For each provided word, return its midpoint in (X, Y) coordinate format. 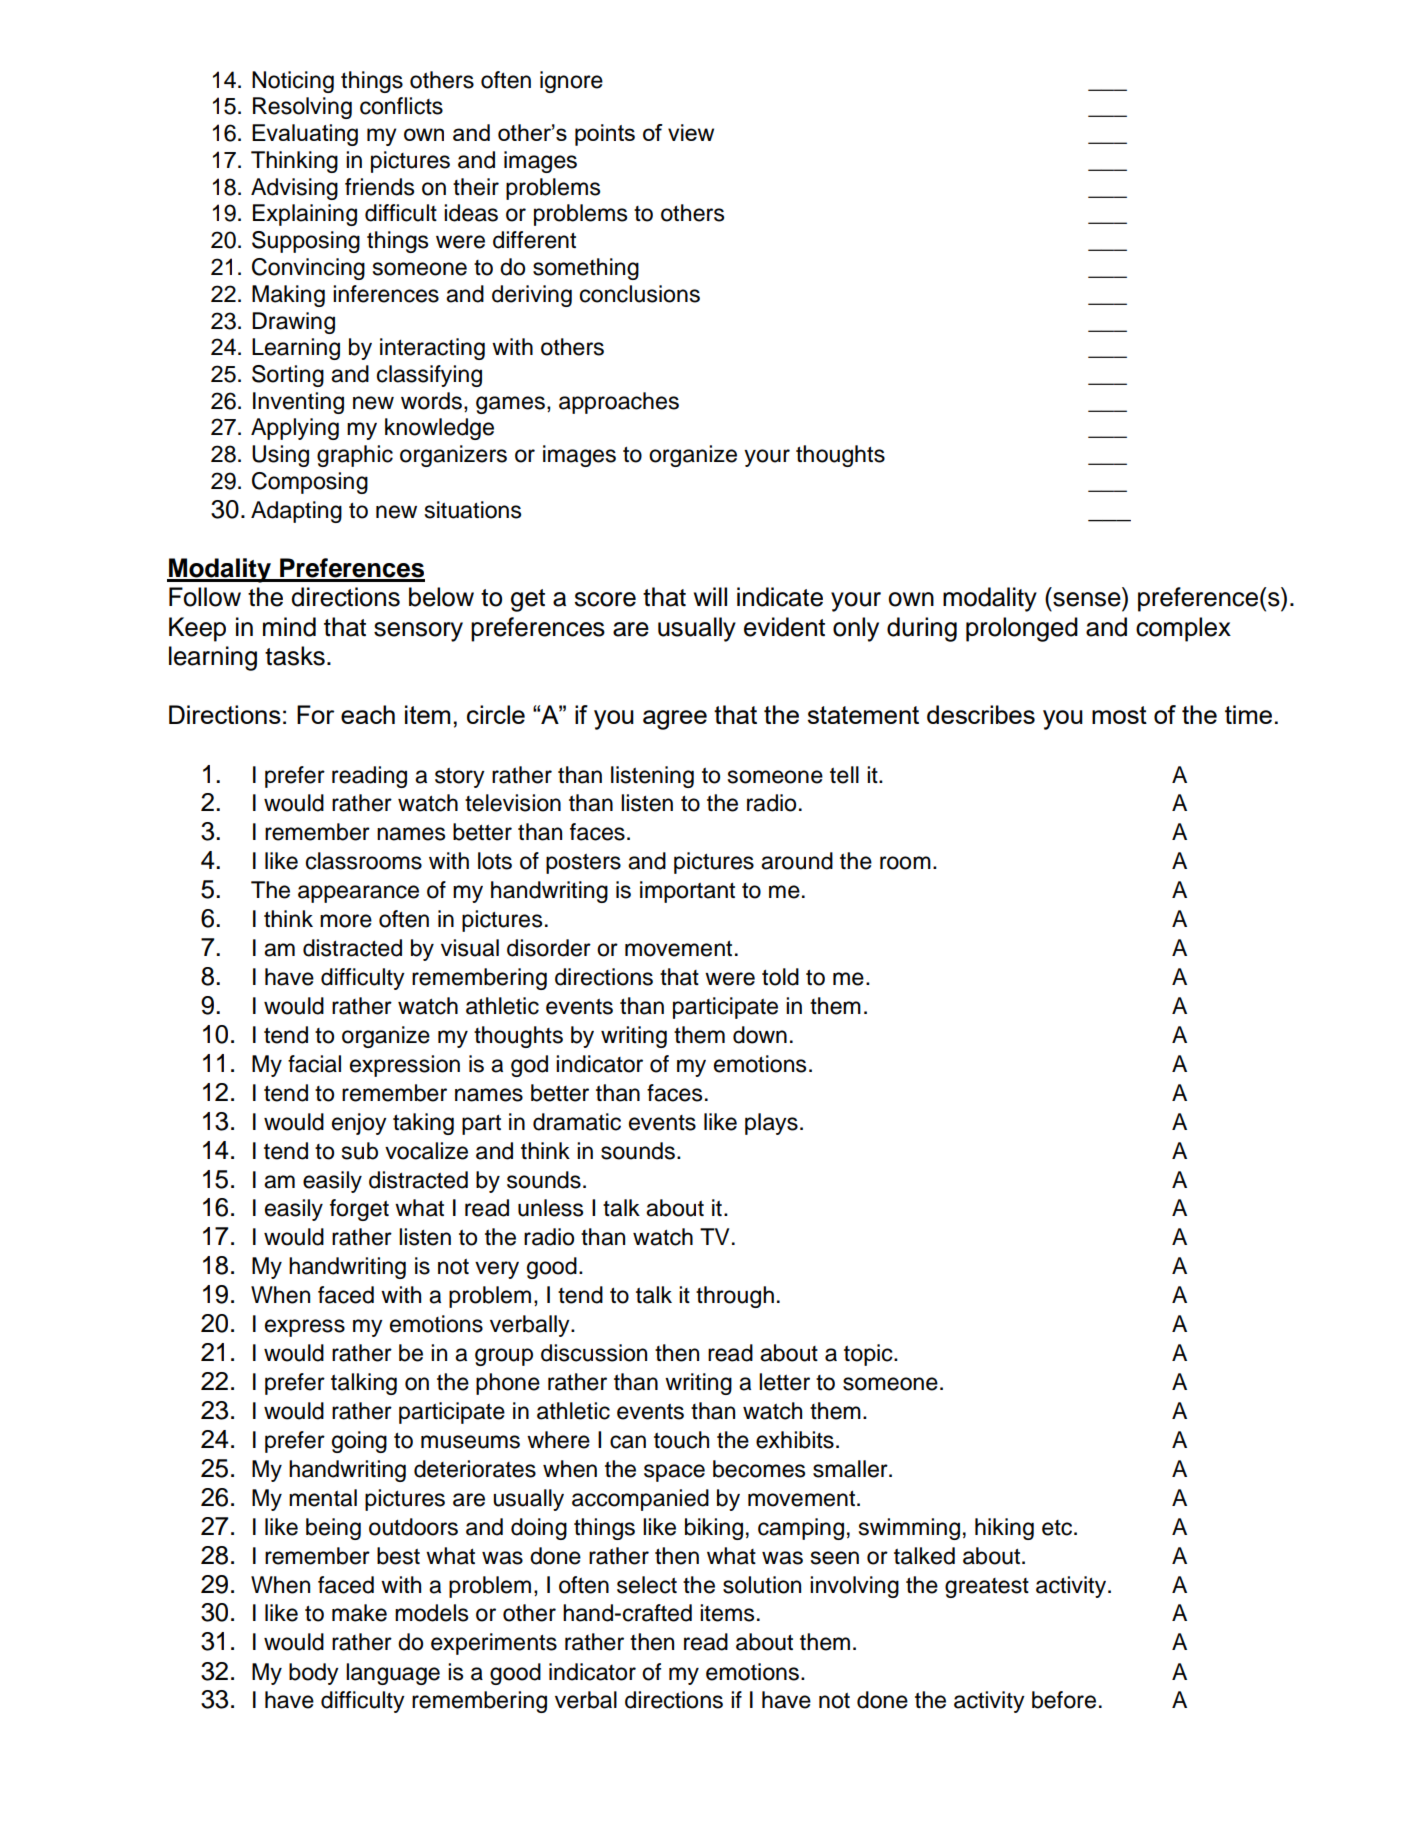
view (691, 132)
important (687, 892)
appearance (358, 894)
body (314, 1674)
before (1064, 1700)
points (605, 135)
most (1119, 715)
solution (762, 1585)
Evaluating (305, 135)
